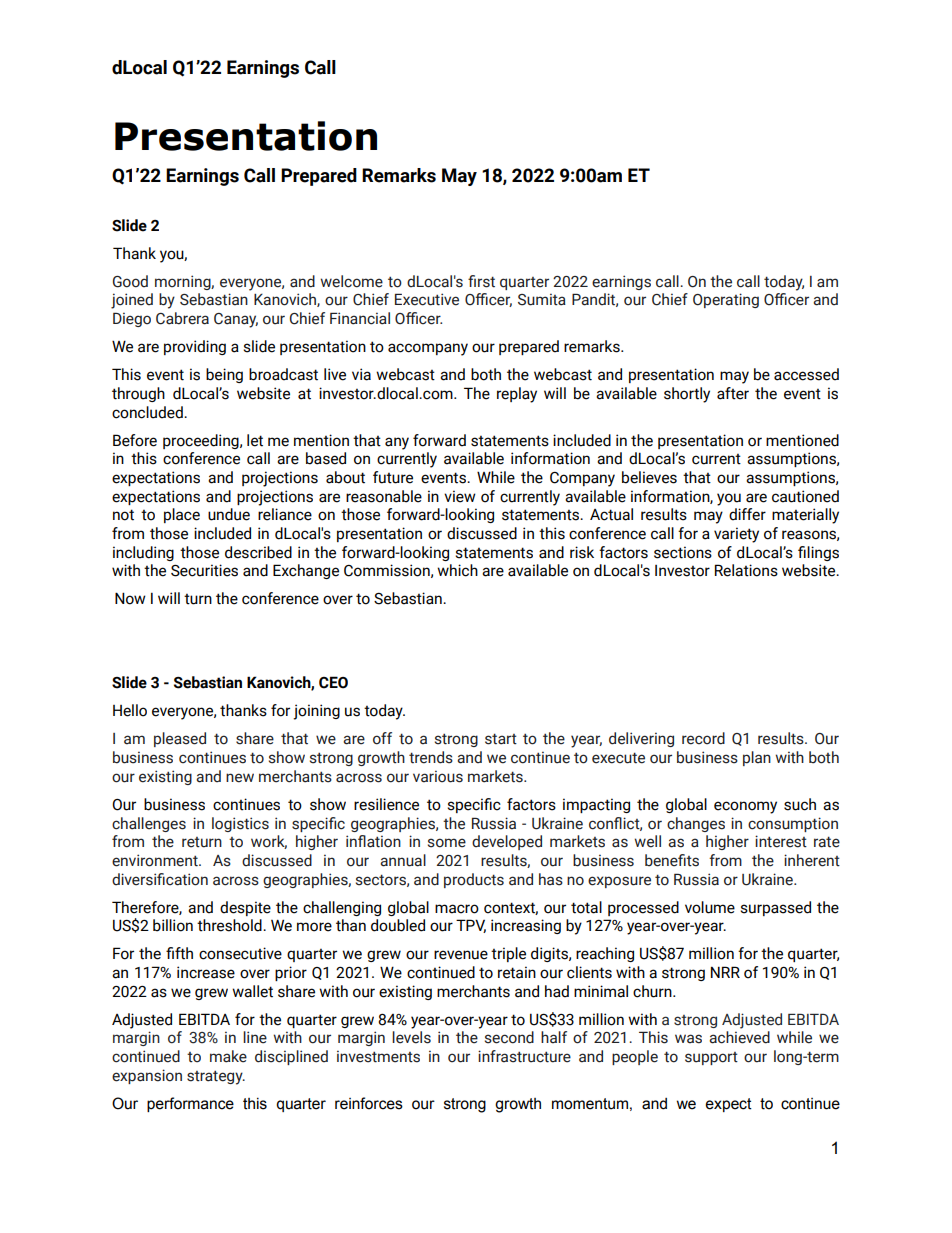  Describe the element at coordinates (182, 318) in the screenshot. I see `Cabrera` at that location.
